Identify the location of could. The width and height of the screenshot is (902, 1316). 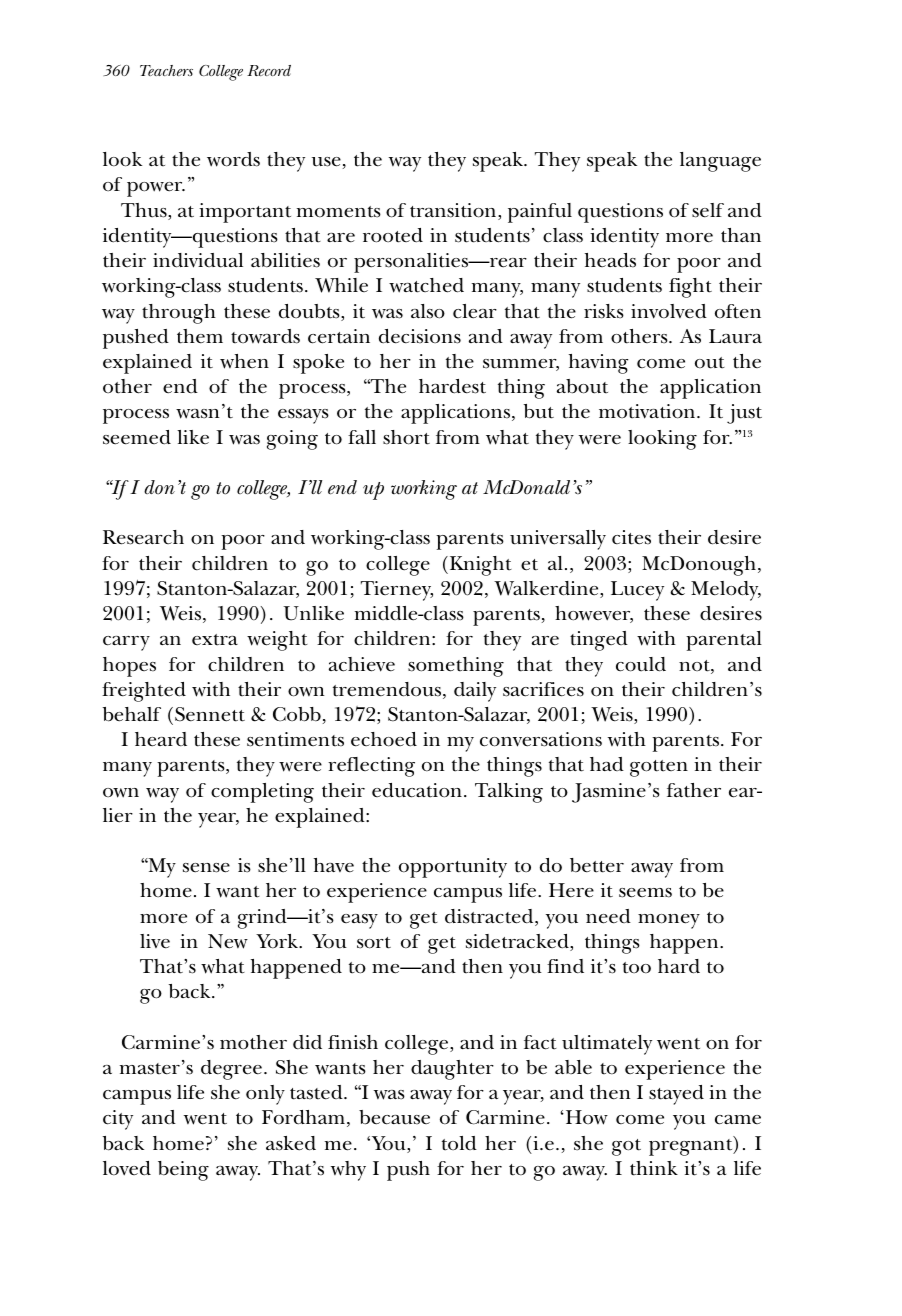
(641, 664).
